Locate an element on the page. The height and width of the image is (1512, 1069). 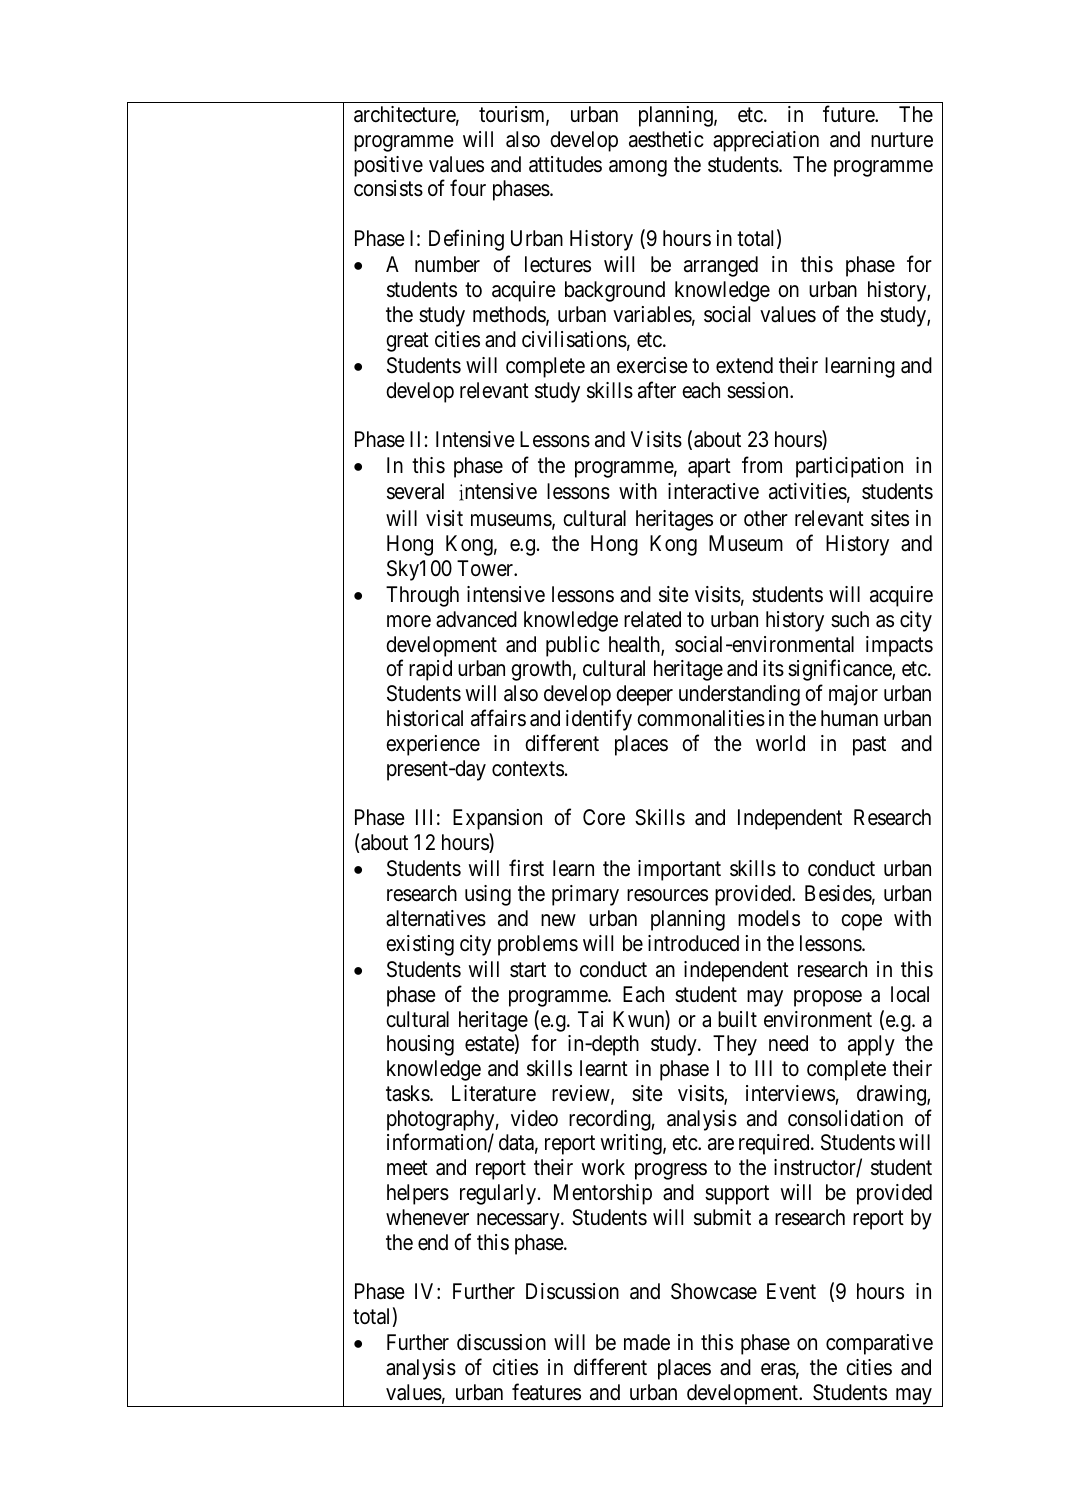
made is located at coordinates (647, 1342).
